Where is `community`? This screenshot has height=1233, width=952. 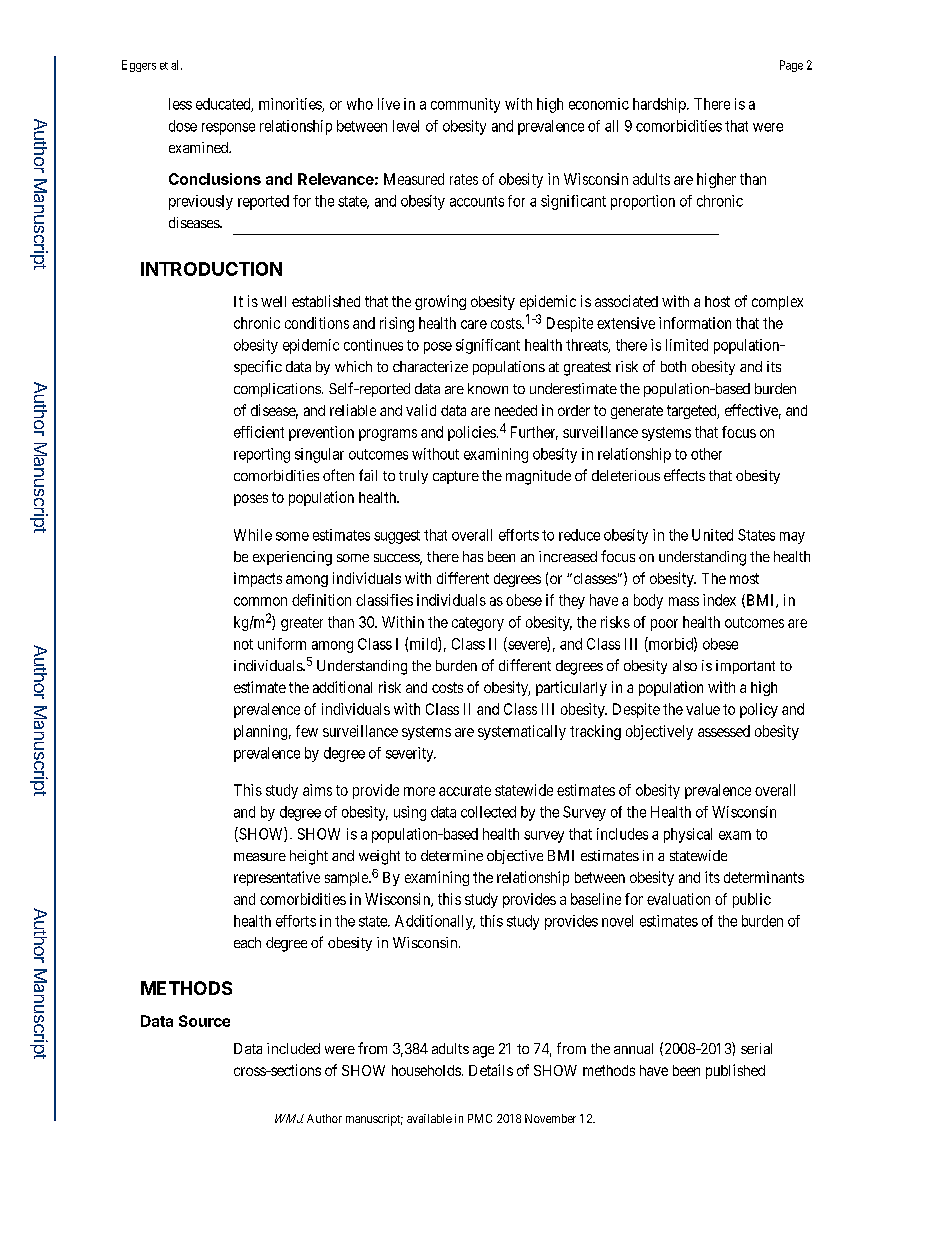
community is located at coordinates (465, 105).
